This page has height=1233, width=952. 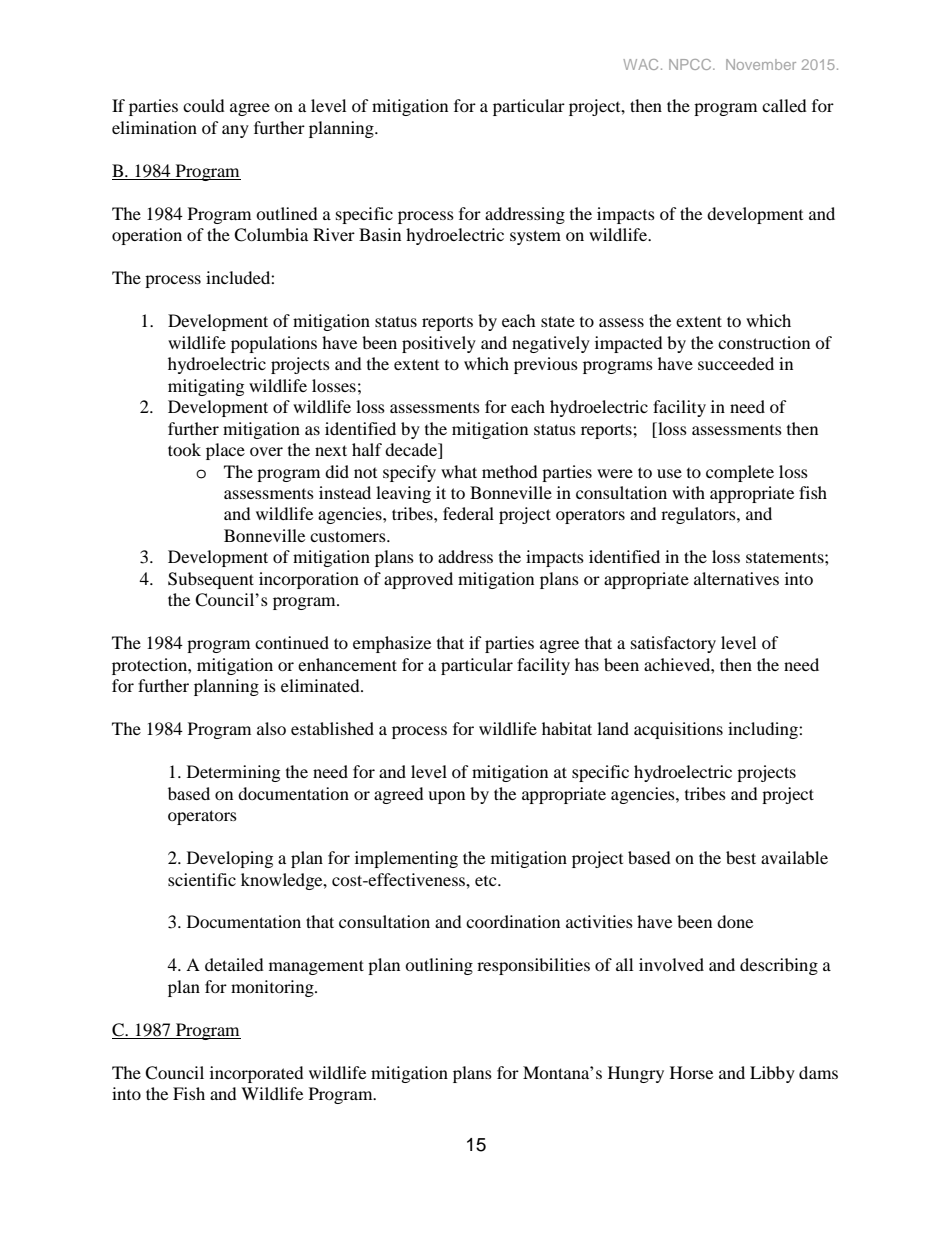 What do you see at coordinates (761, 64) in the page?
I see `November` at bounding box center [761, 64].
